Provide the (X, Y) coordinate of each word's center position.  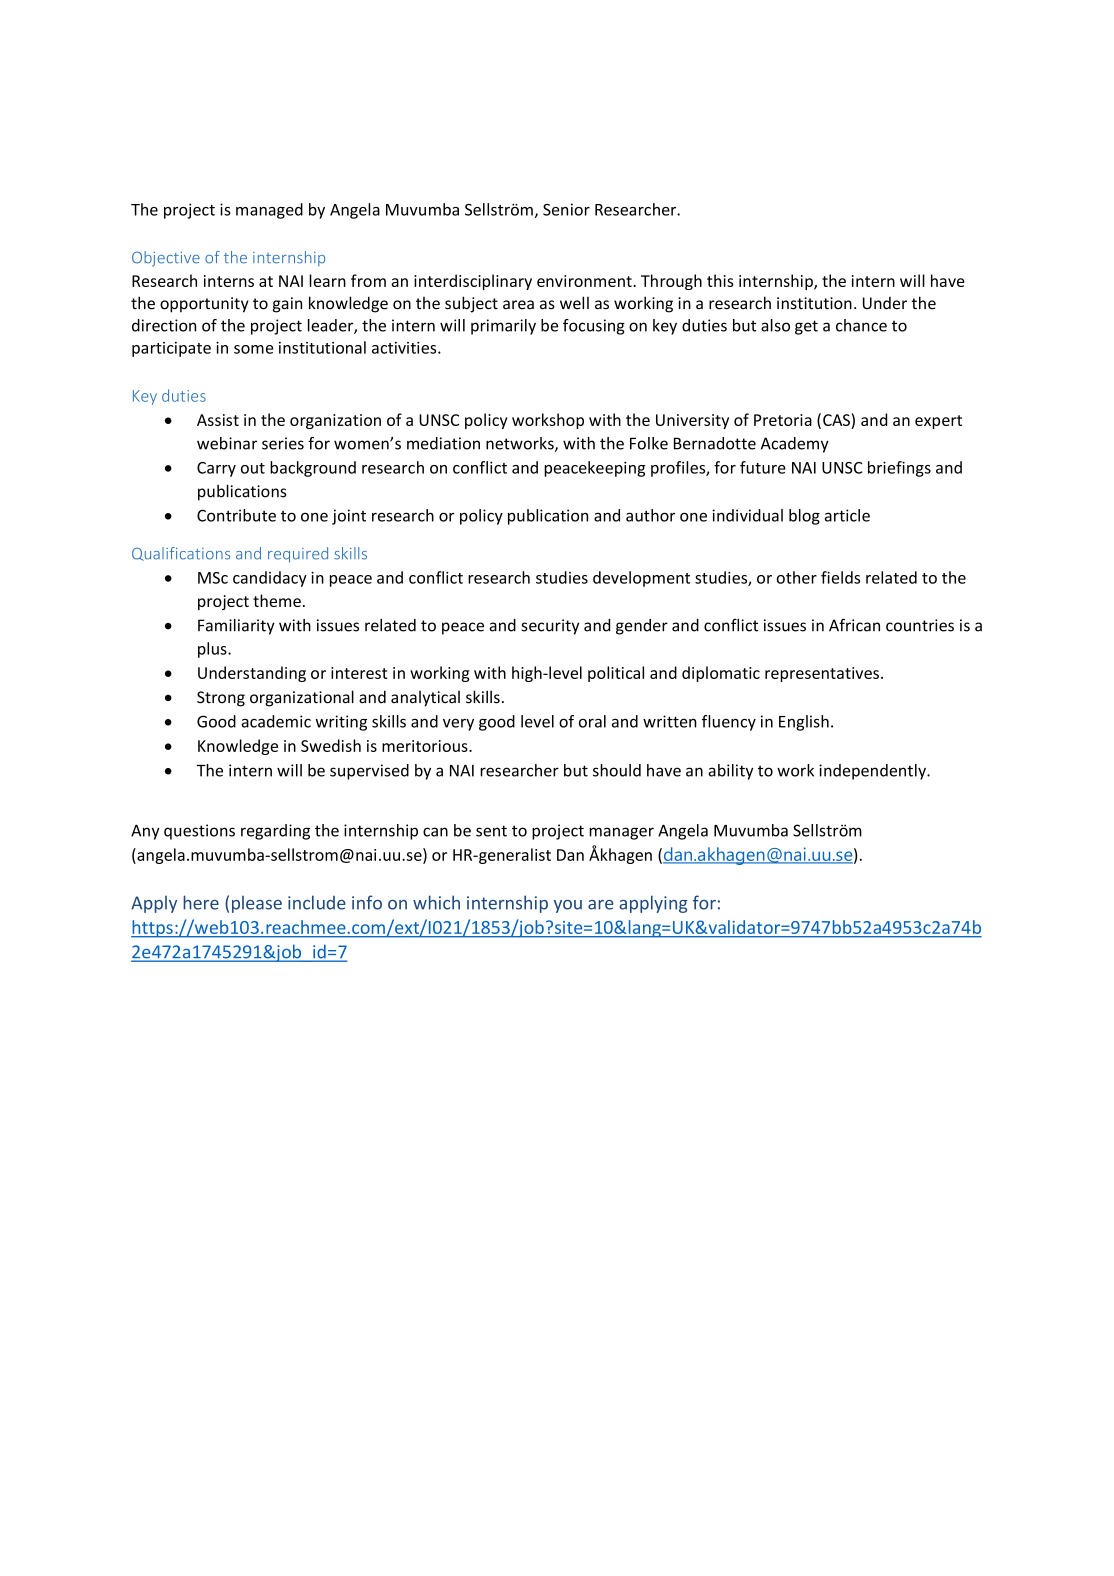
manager (621, 833)
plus (213, 650)
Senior (566, 209)
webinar (227, 443)
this (720, 280)
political (616, 674)
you (568, 906)
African (854, 625)
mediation (443, 443)
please (257, 904)
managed (269, 211)
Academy (795, 445)
